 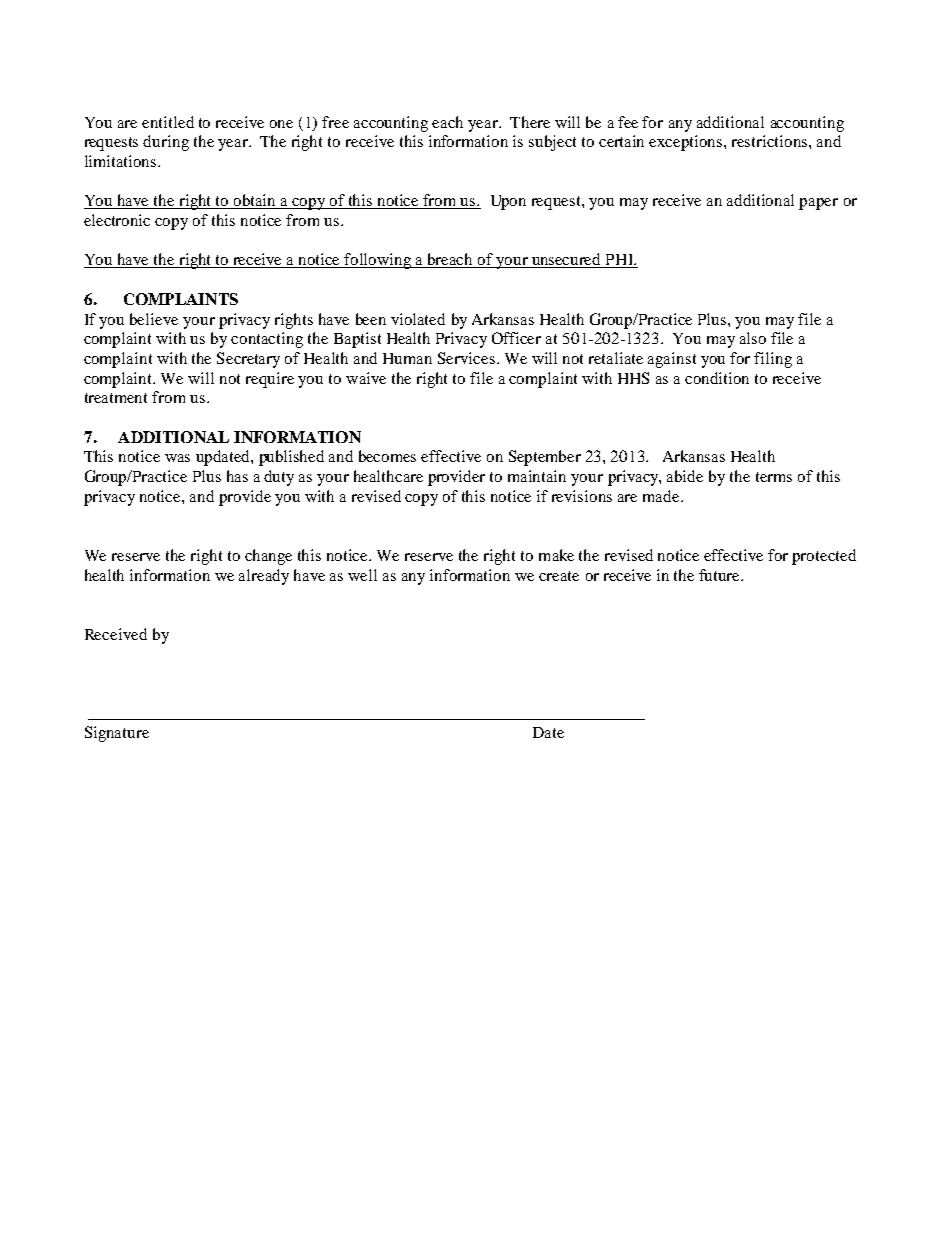 I want to click on during, so click(x=166, y=143).
